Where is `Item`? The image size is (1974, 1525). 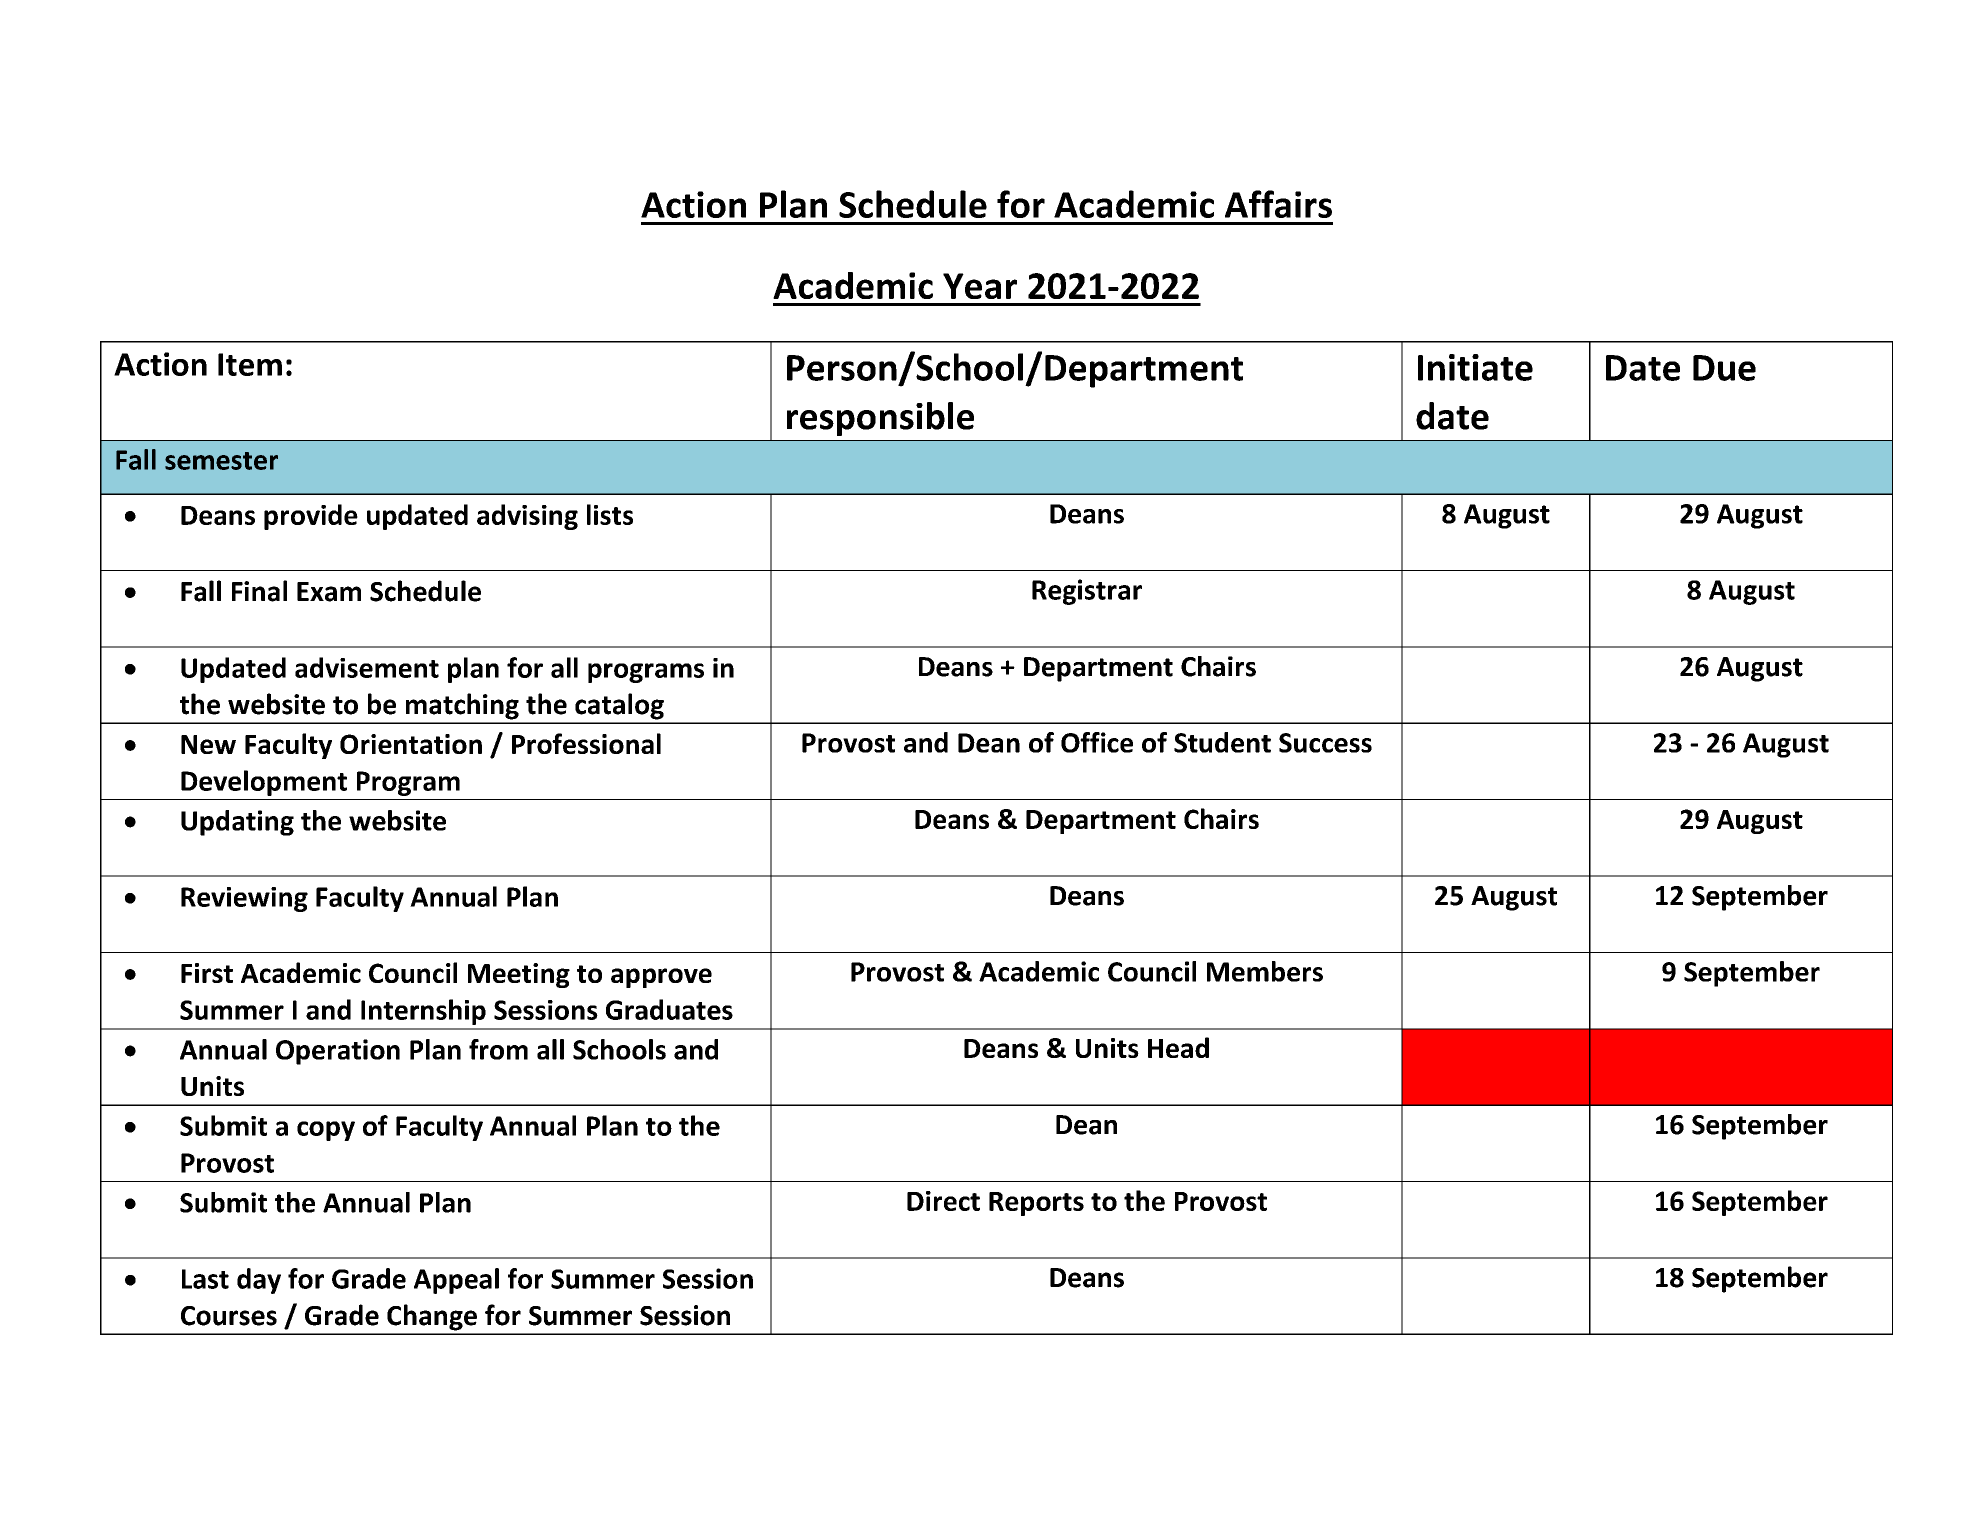 Item is located at coordinates (250, 364).
